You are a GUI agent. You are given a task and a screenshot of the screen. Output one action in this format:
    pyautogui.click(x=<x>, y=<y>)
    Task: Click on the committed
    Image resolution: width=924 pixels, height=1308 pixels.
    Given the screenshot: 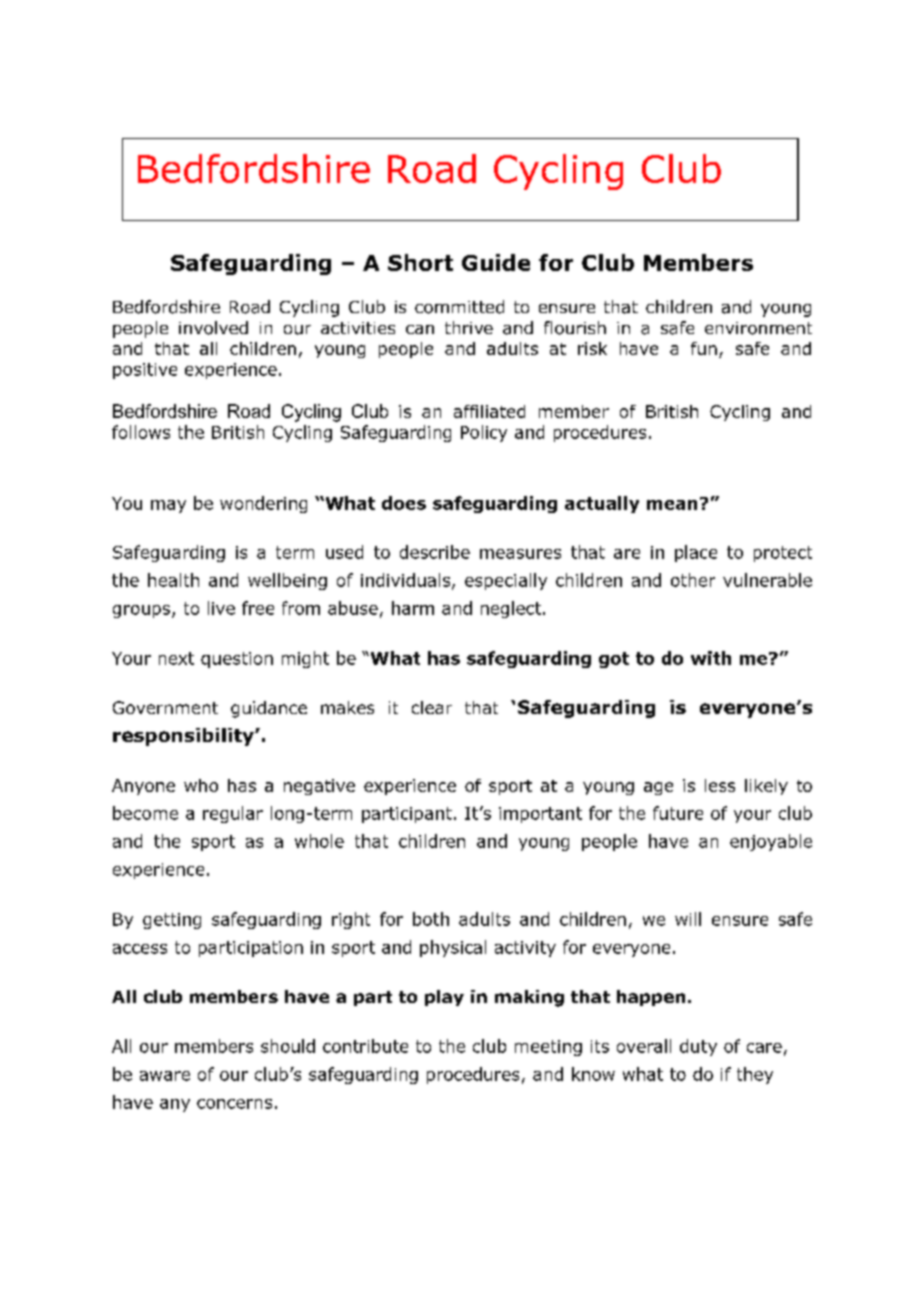 What is the action you would take?
    pyautogui.click(x=459, y=307)
